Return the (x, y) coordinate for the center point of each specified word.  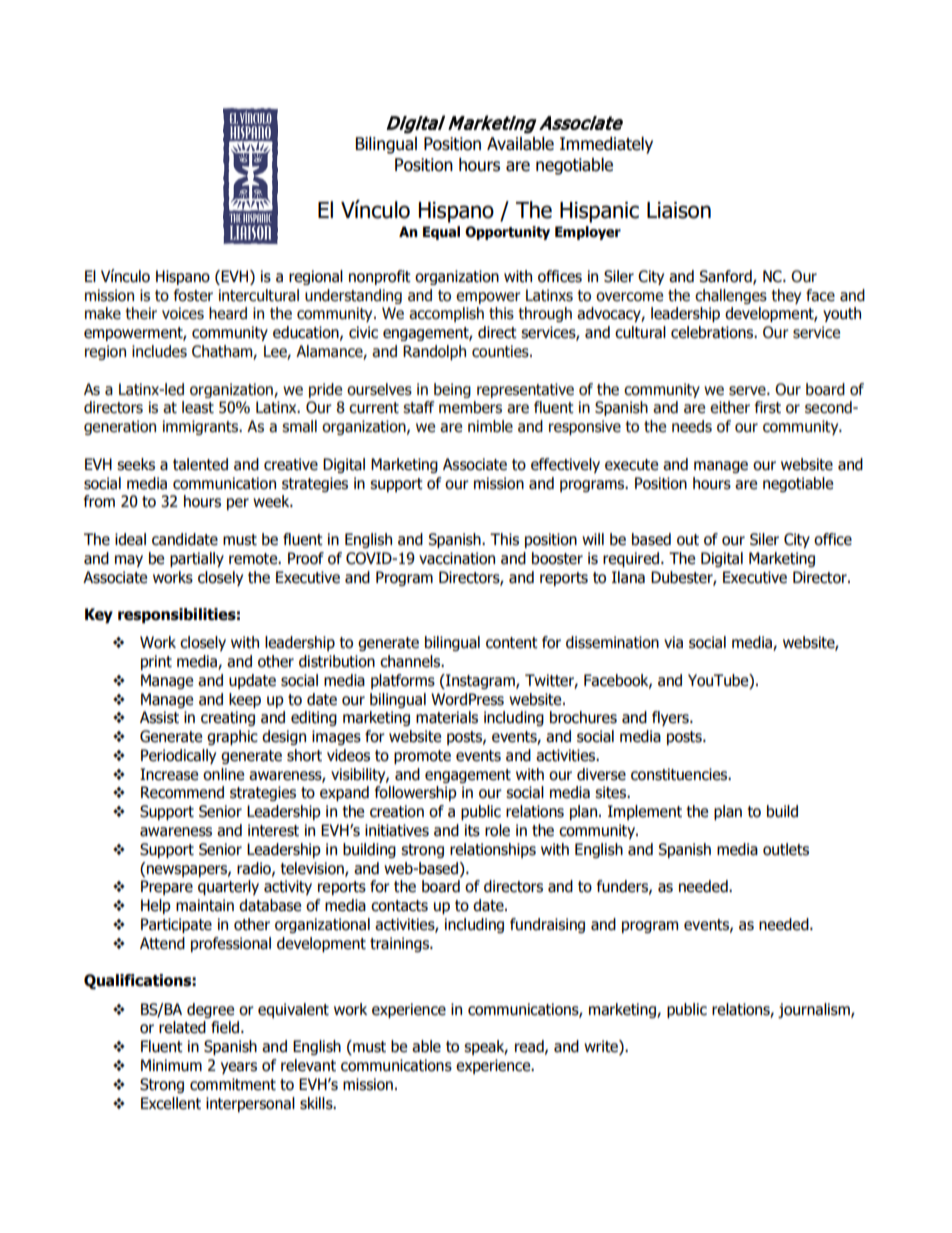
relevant (308, 1065)
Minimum (171, 1065)
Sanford (726, 277)
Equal (441, 233)
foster (193, 295)
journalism (815, 1010)
